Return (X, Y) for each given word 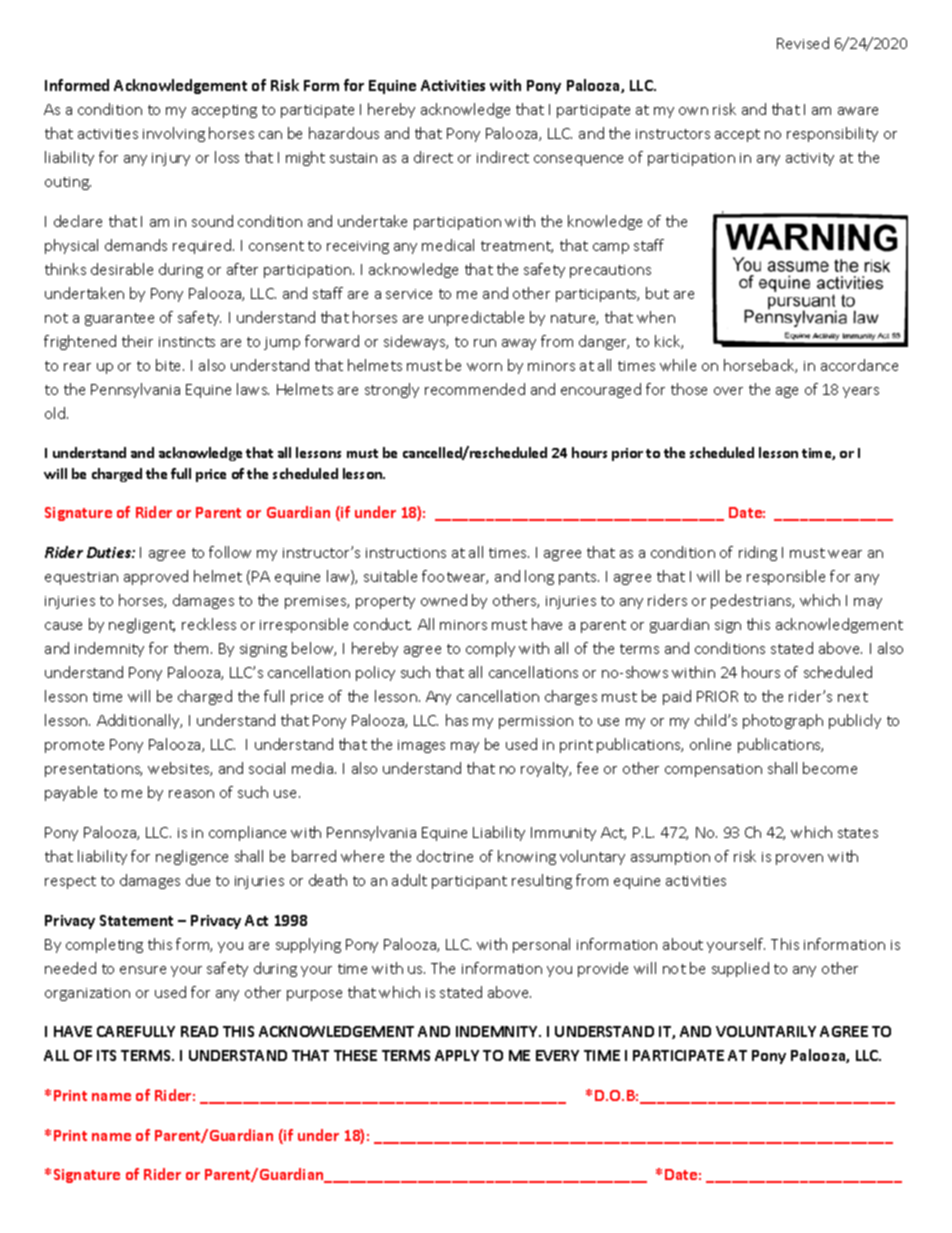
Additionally (139, 721)
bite (170, 365)
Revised (803, 43)
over (728, 391)
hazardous (344, 133)
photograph (783, 721)
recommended (475, 389)
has (457, 720)
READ (199, 1031)
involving (174, 134)
